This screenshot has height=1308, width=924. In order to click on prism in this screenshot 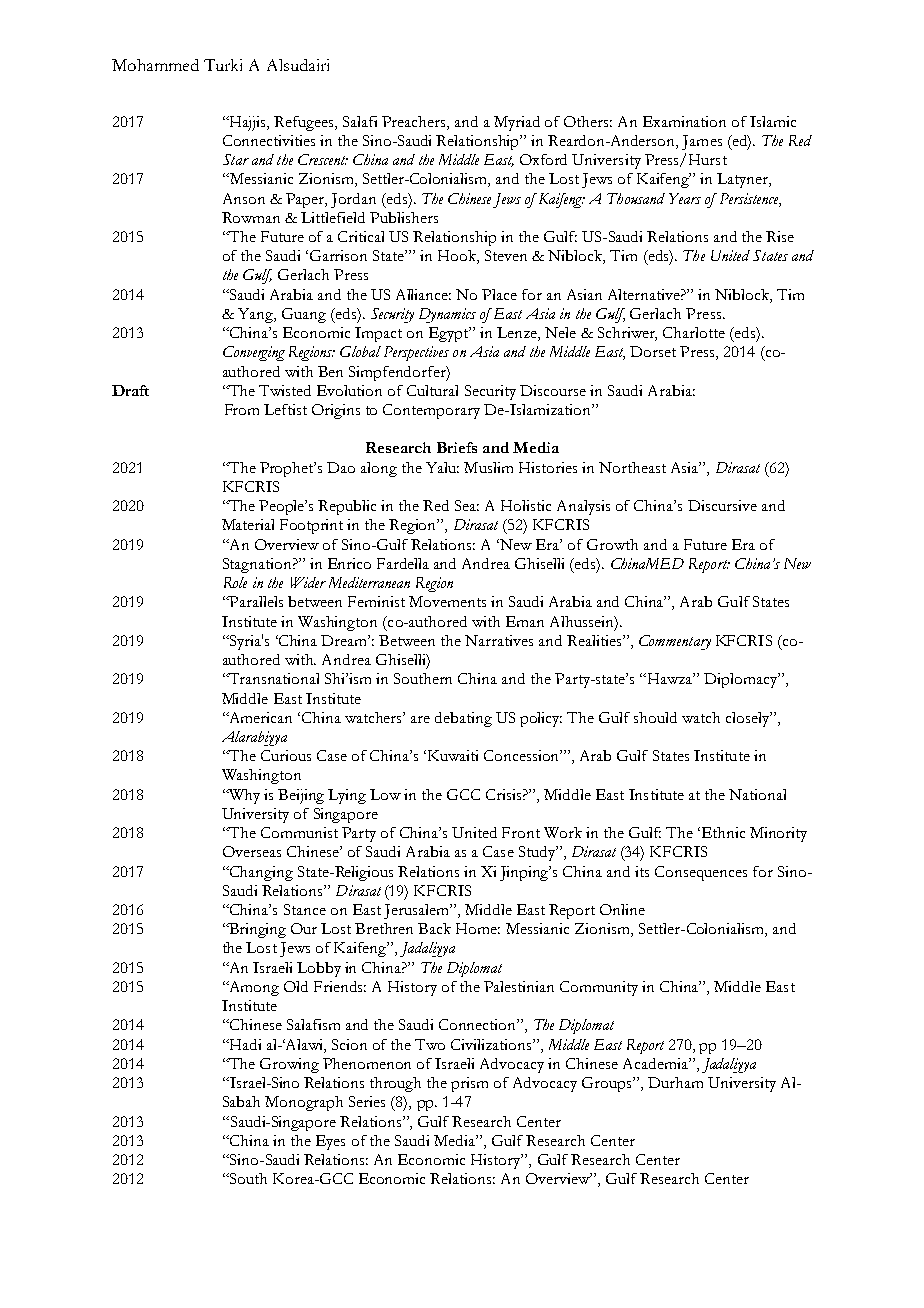, I will do `click(469, 1084)`.
